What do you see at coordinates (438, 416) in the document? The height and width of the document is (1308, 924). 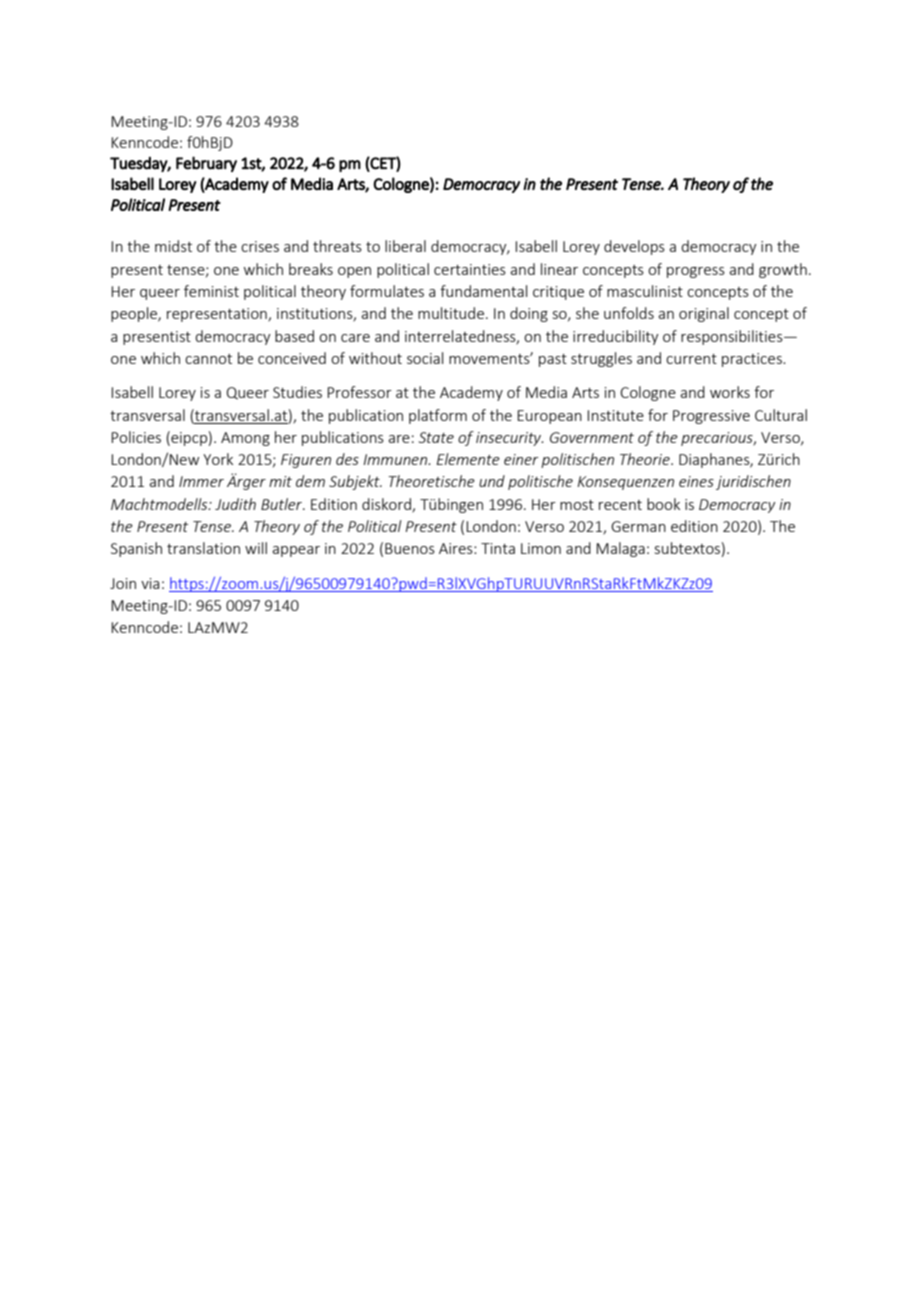 I see `platform` at bounding box center [438, 416].
